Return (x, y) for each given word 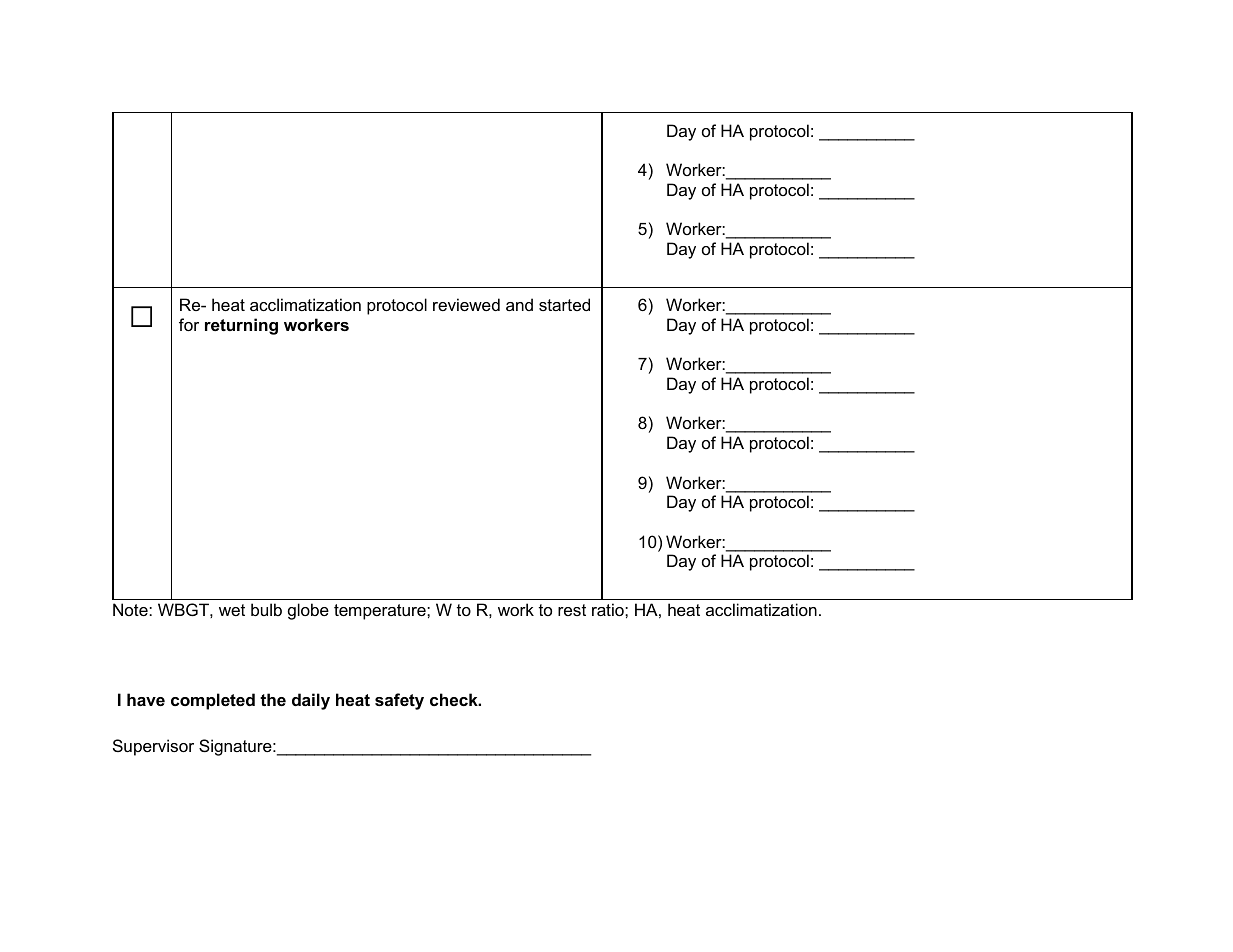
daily (311, 701)
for (189, 324)
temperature (381, 612)
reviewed (466, 304)
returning (241, 326)
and (519, 304)
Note (131, 609)
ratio (609, 609)
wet (232, 610)
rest (572, 610)
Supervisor (153, 747)
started (564, 304)
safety (399, 701)
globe (308, 611)
